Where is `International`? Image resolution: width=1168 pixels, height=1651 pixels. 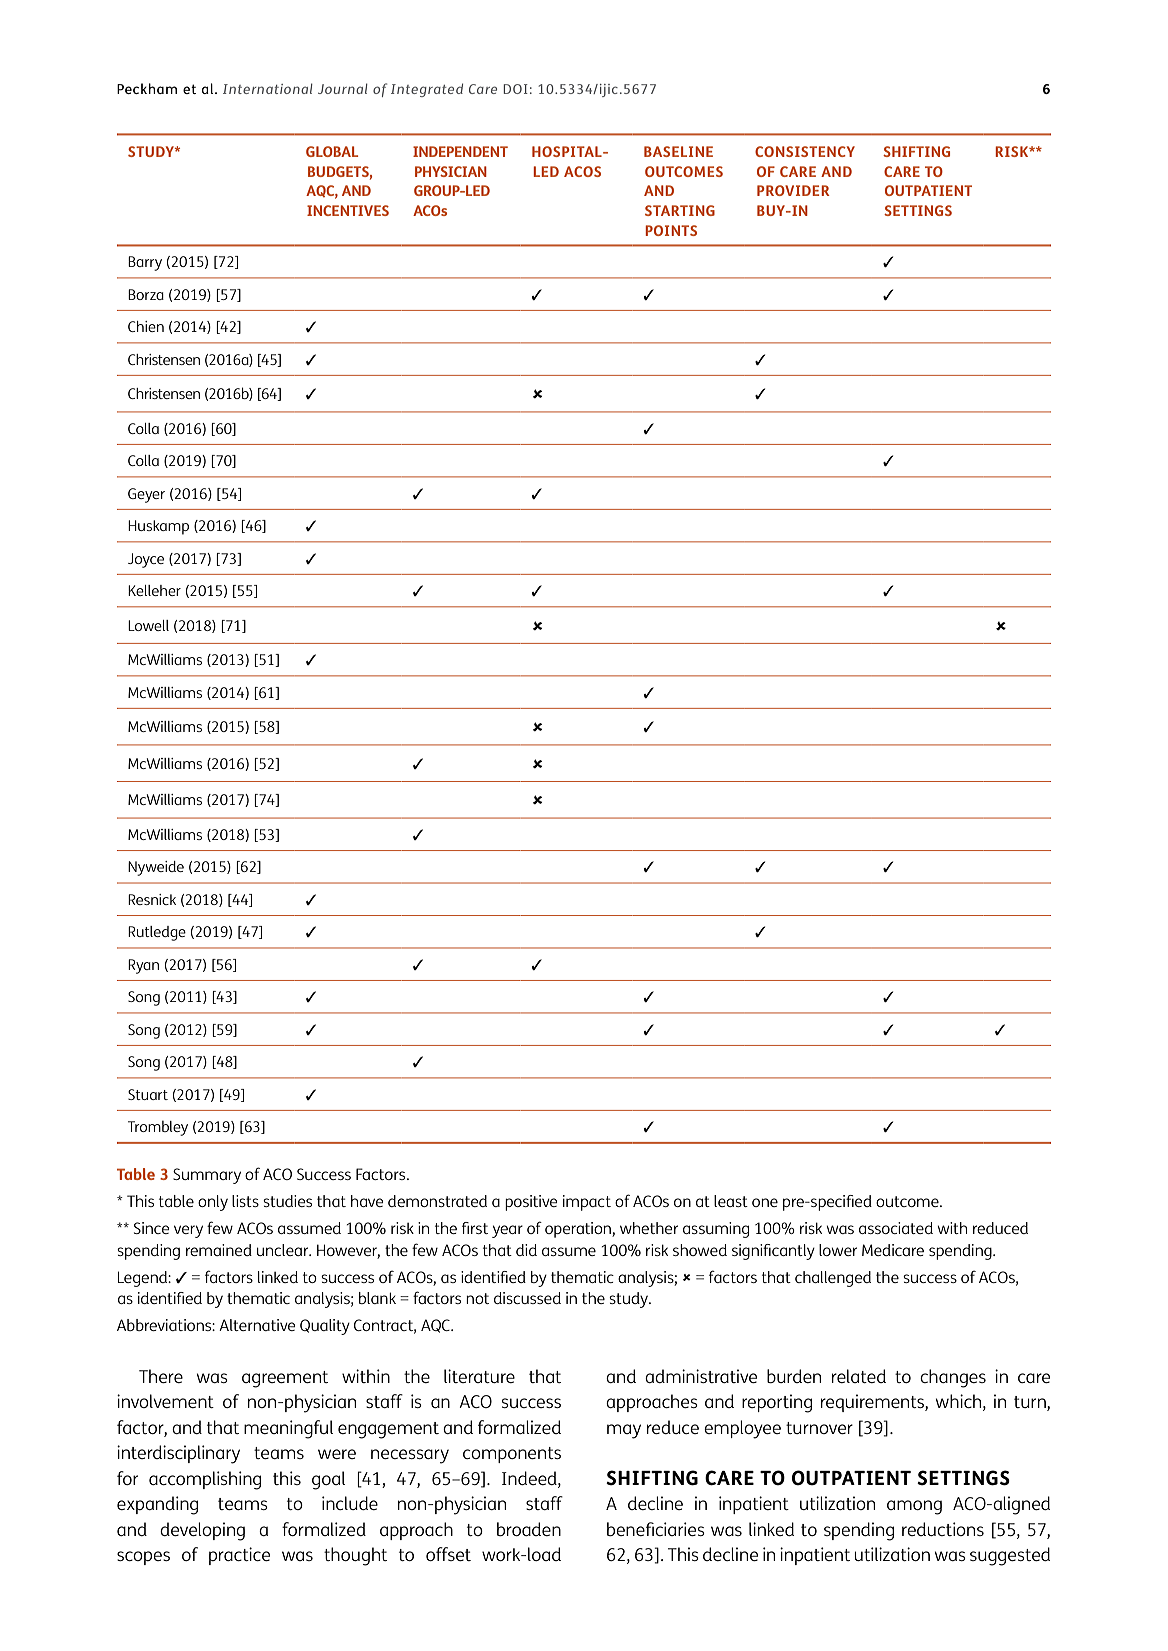
International is located at coordinates (268, 88).
